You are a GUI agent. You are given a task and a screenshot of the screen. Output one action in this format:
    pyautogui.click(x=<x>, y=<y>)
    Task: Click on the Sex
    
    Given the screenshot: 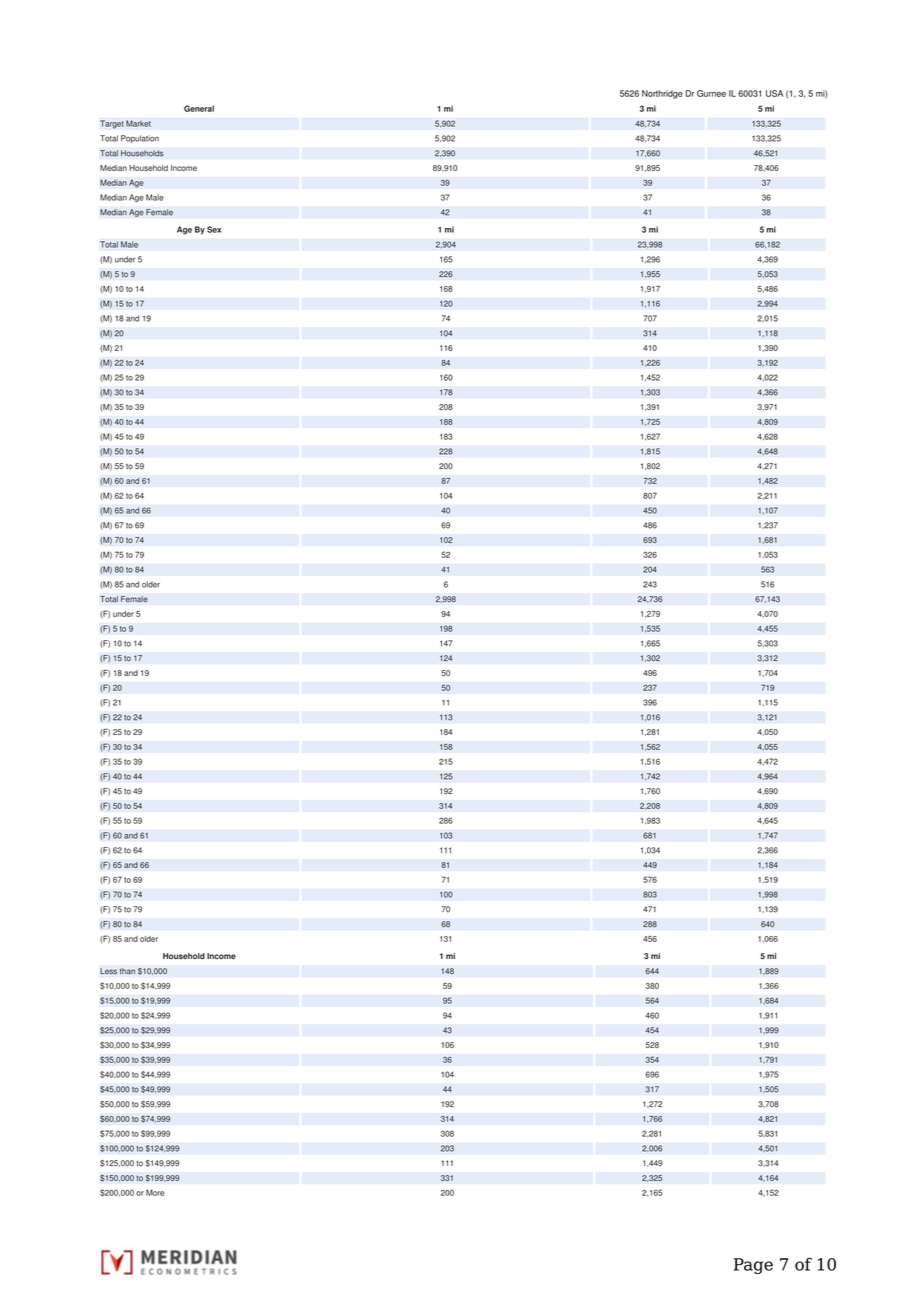 What is the action you would take?
    pyautogui.click(x=214, y=229)
